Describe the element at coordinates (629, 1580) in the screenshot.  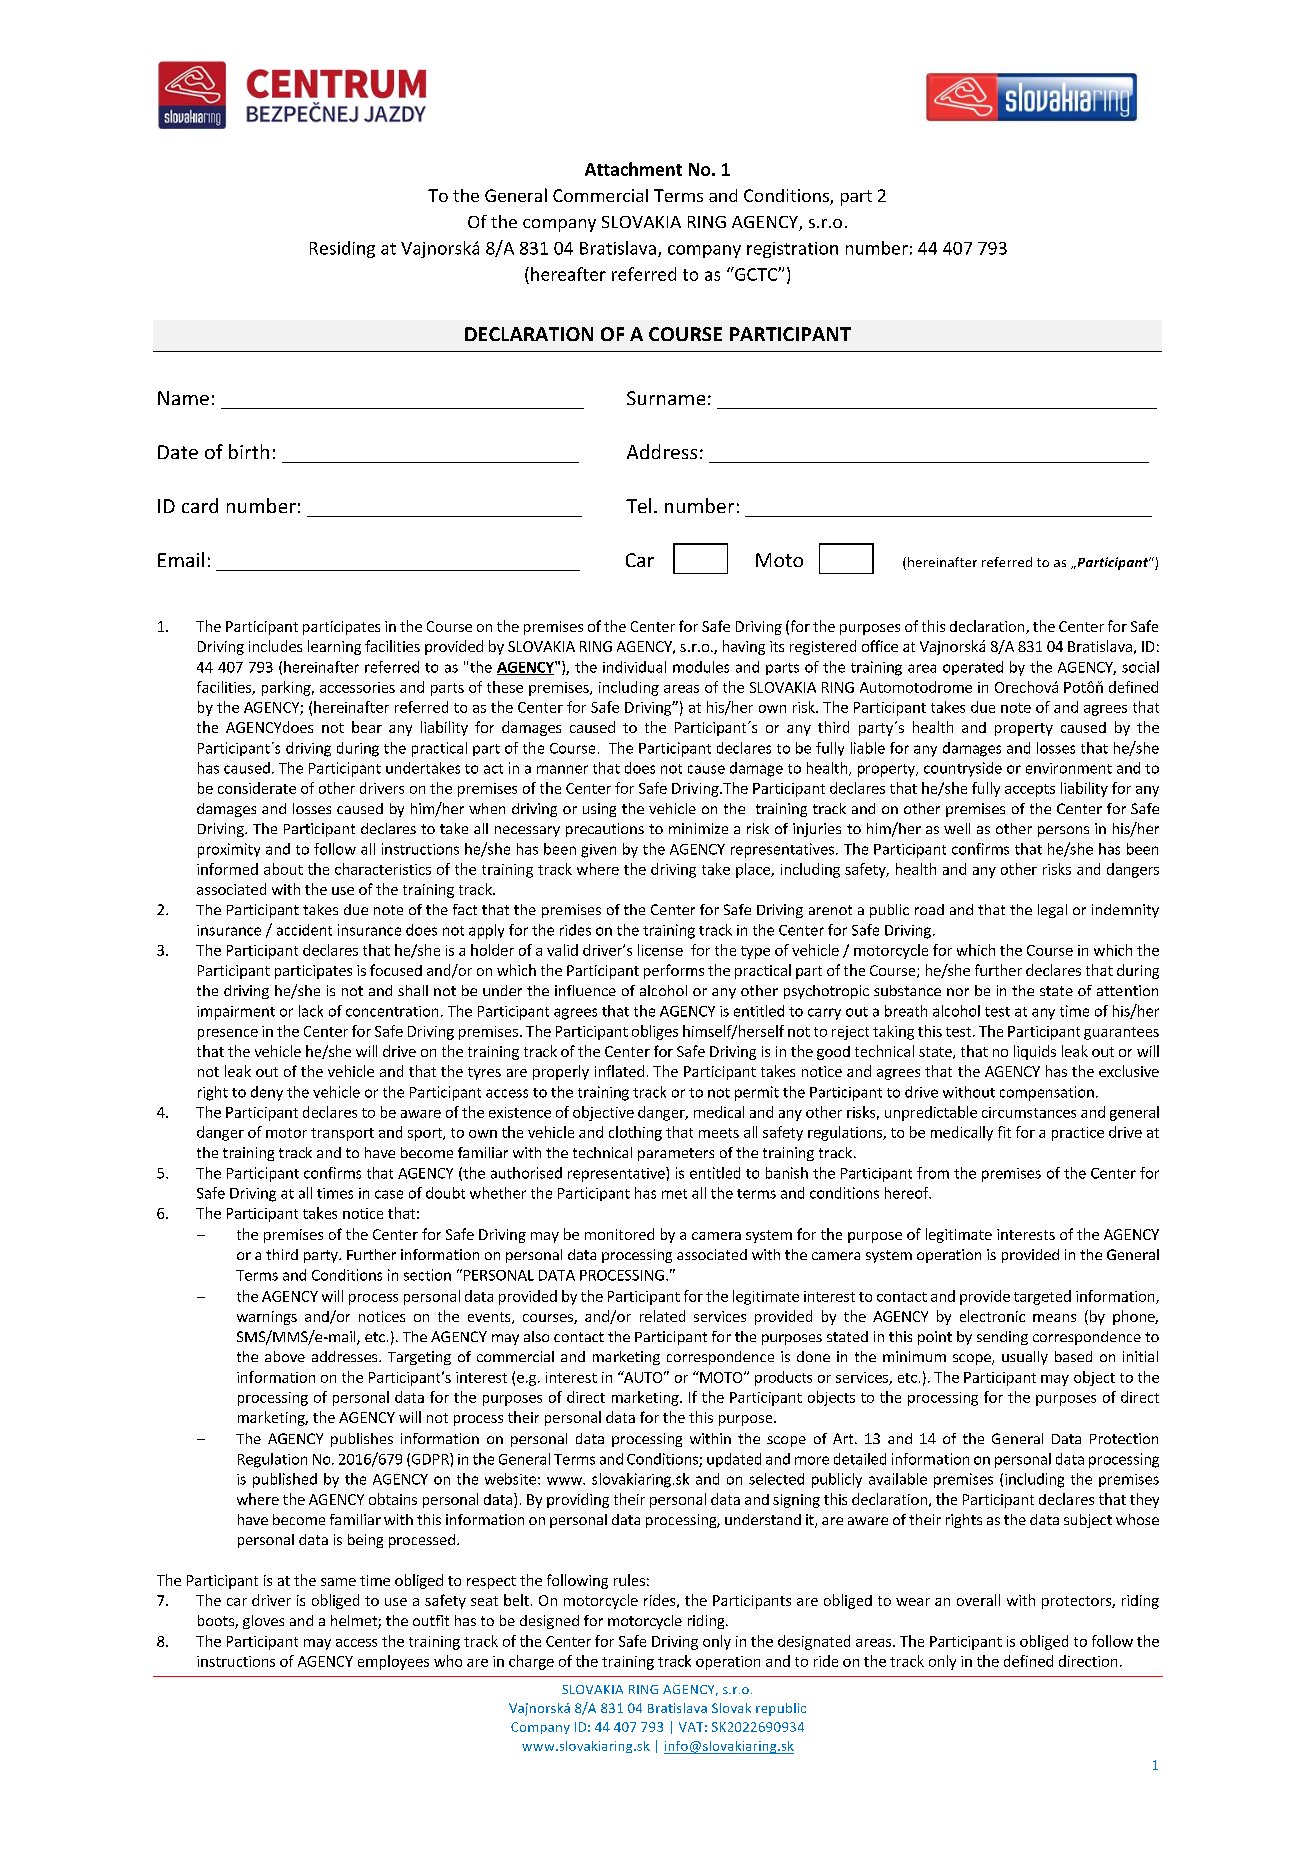
I see `rules` at that location.
